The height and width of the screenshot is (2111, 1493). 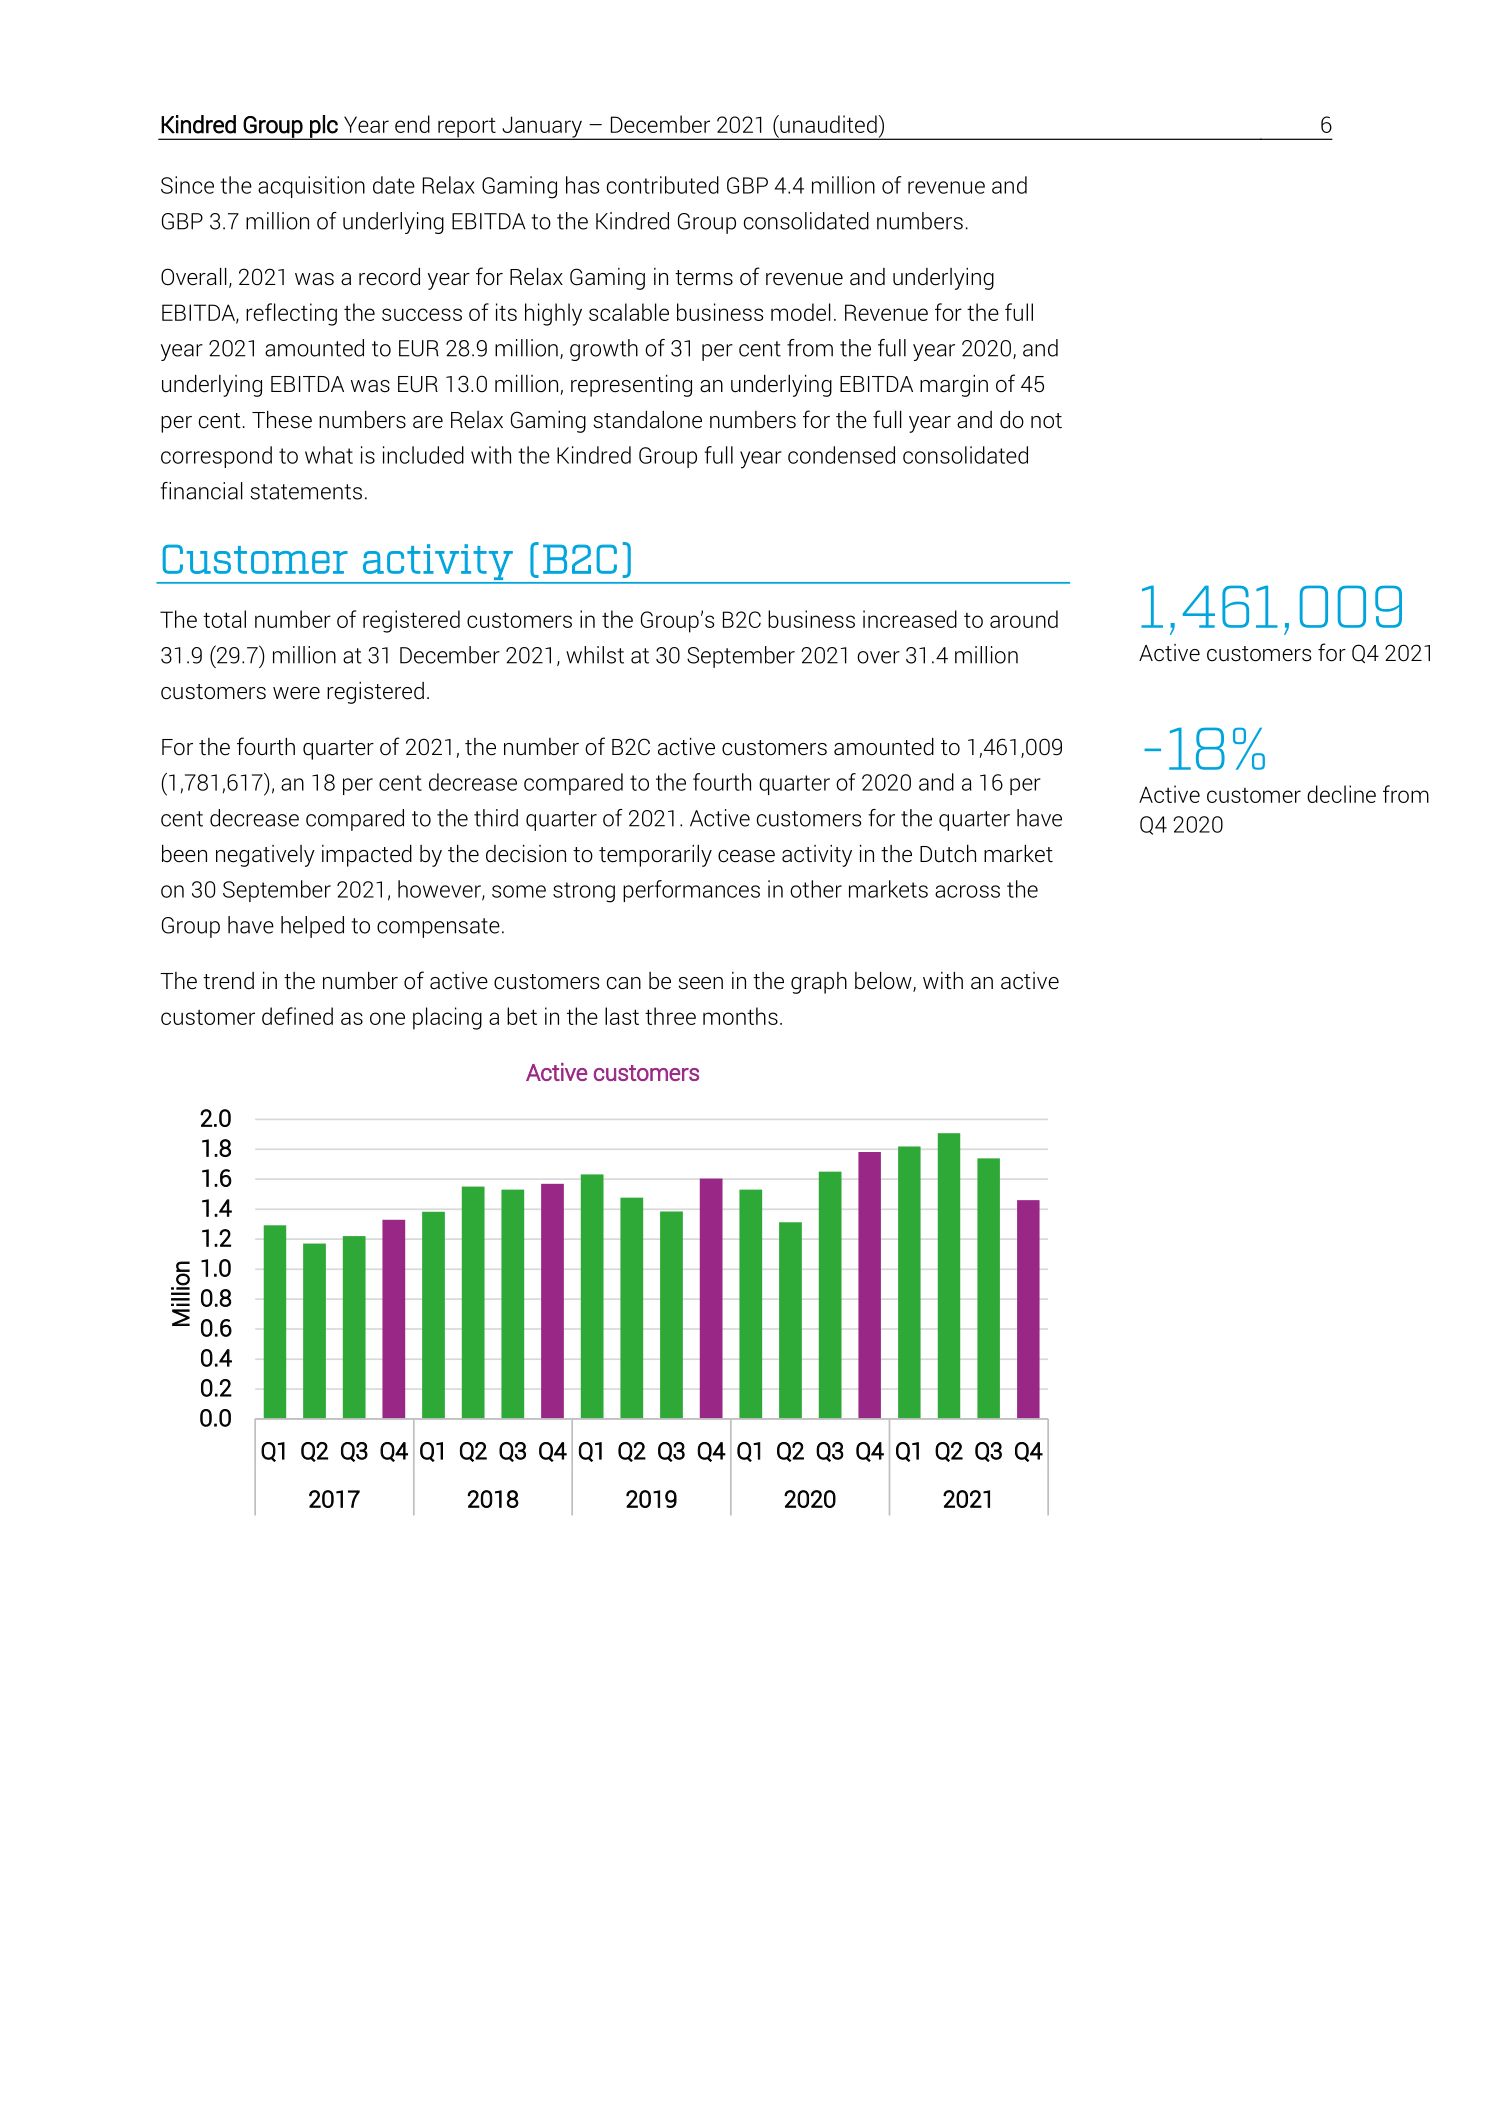 I want to click on not, so click(x=1046, y=421).
